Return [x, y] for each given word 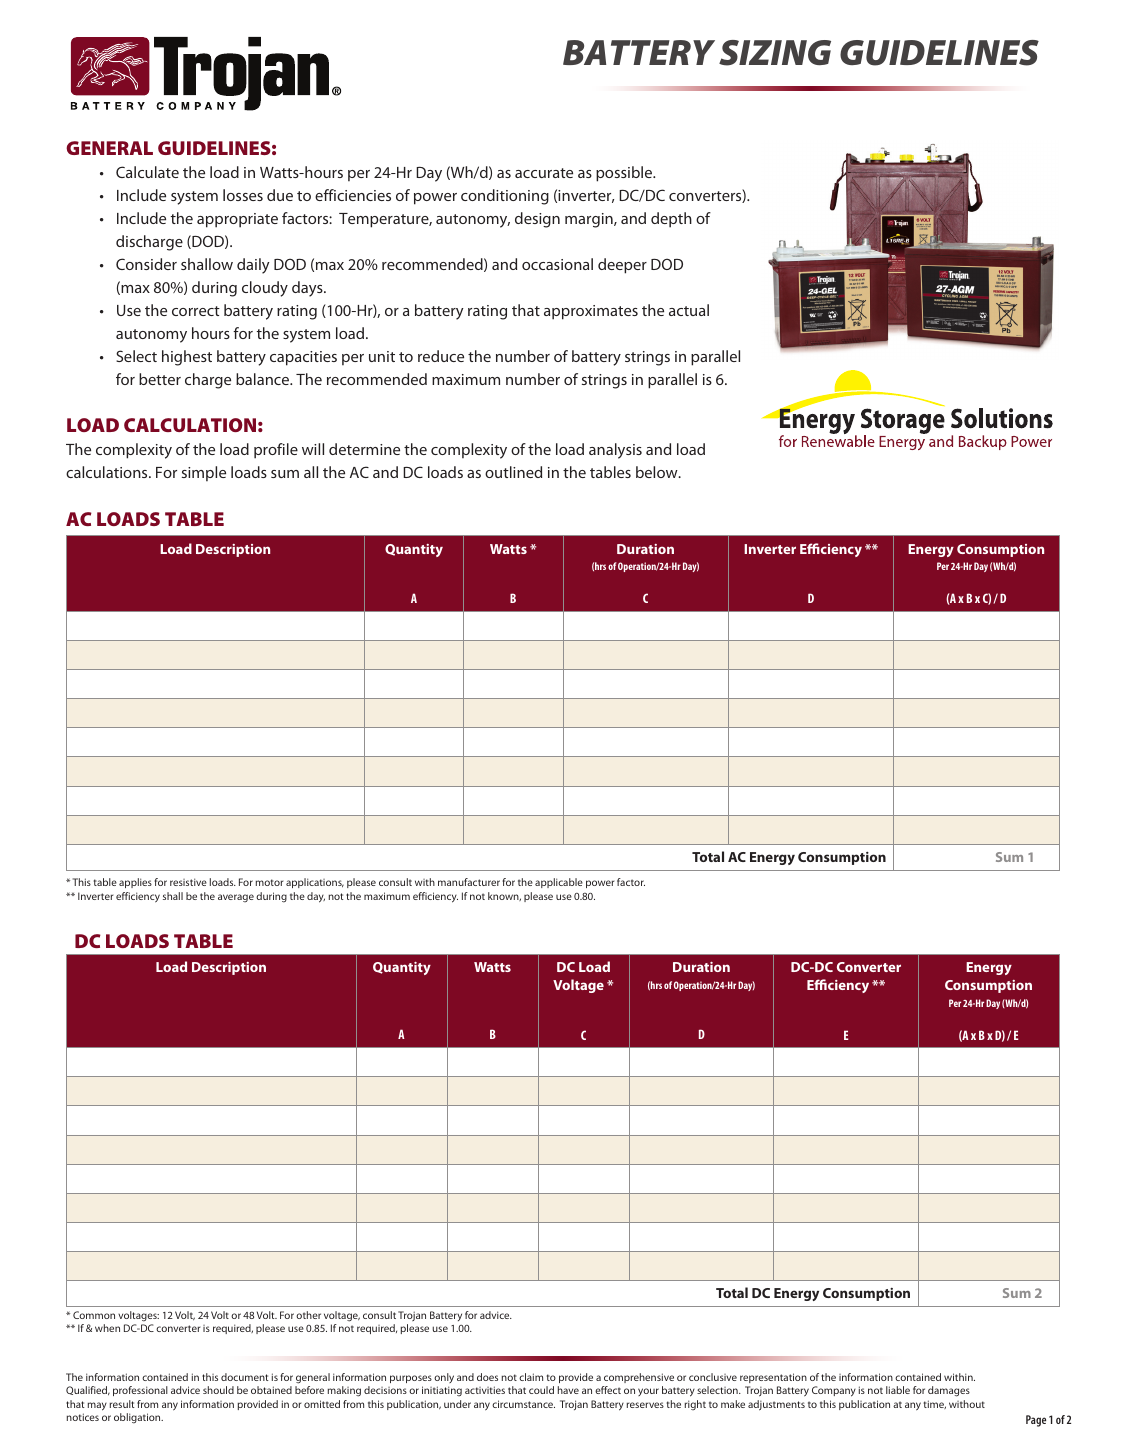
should [218, 1390]
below [658, 472]
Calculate [147, 172]
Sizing [775, 53]
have [568, 1390]
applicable [559, 883]
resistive [188, 882]
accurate [544, 173]
